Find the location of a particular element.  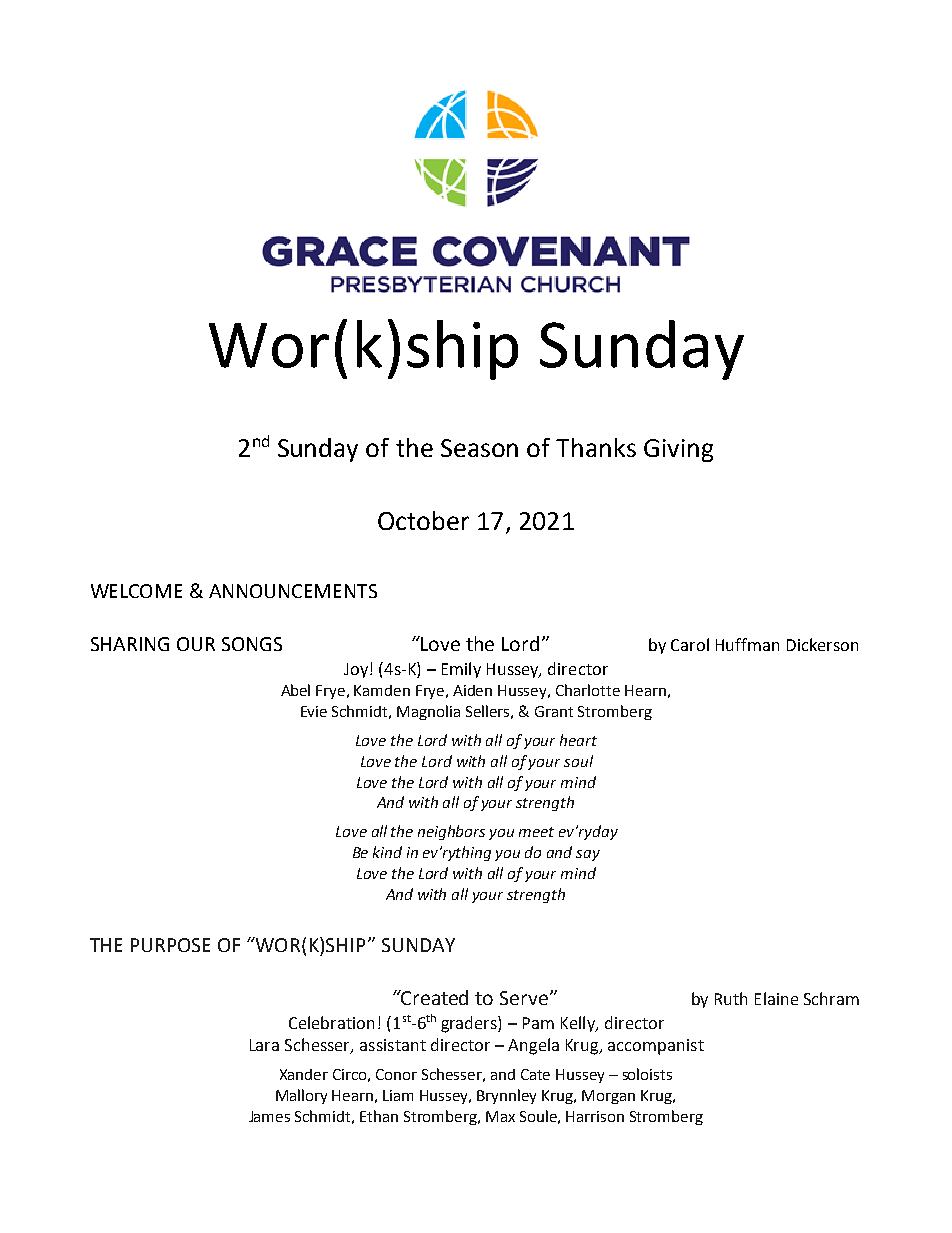

Giving is located at coordinates (678, 450).
